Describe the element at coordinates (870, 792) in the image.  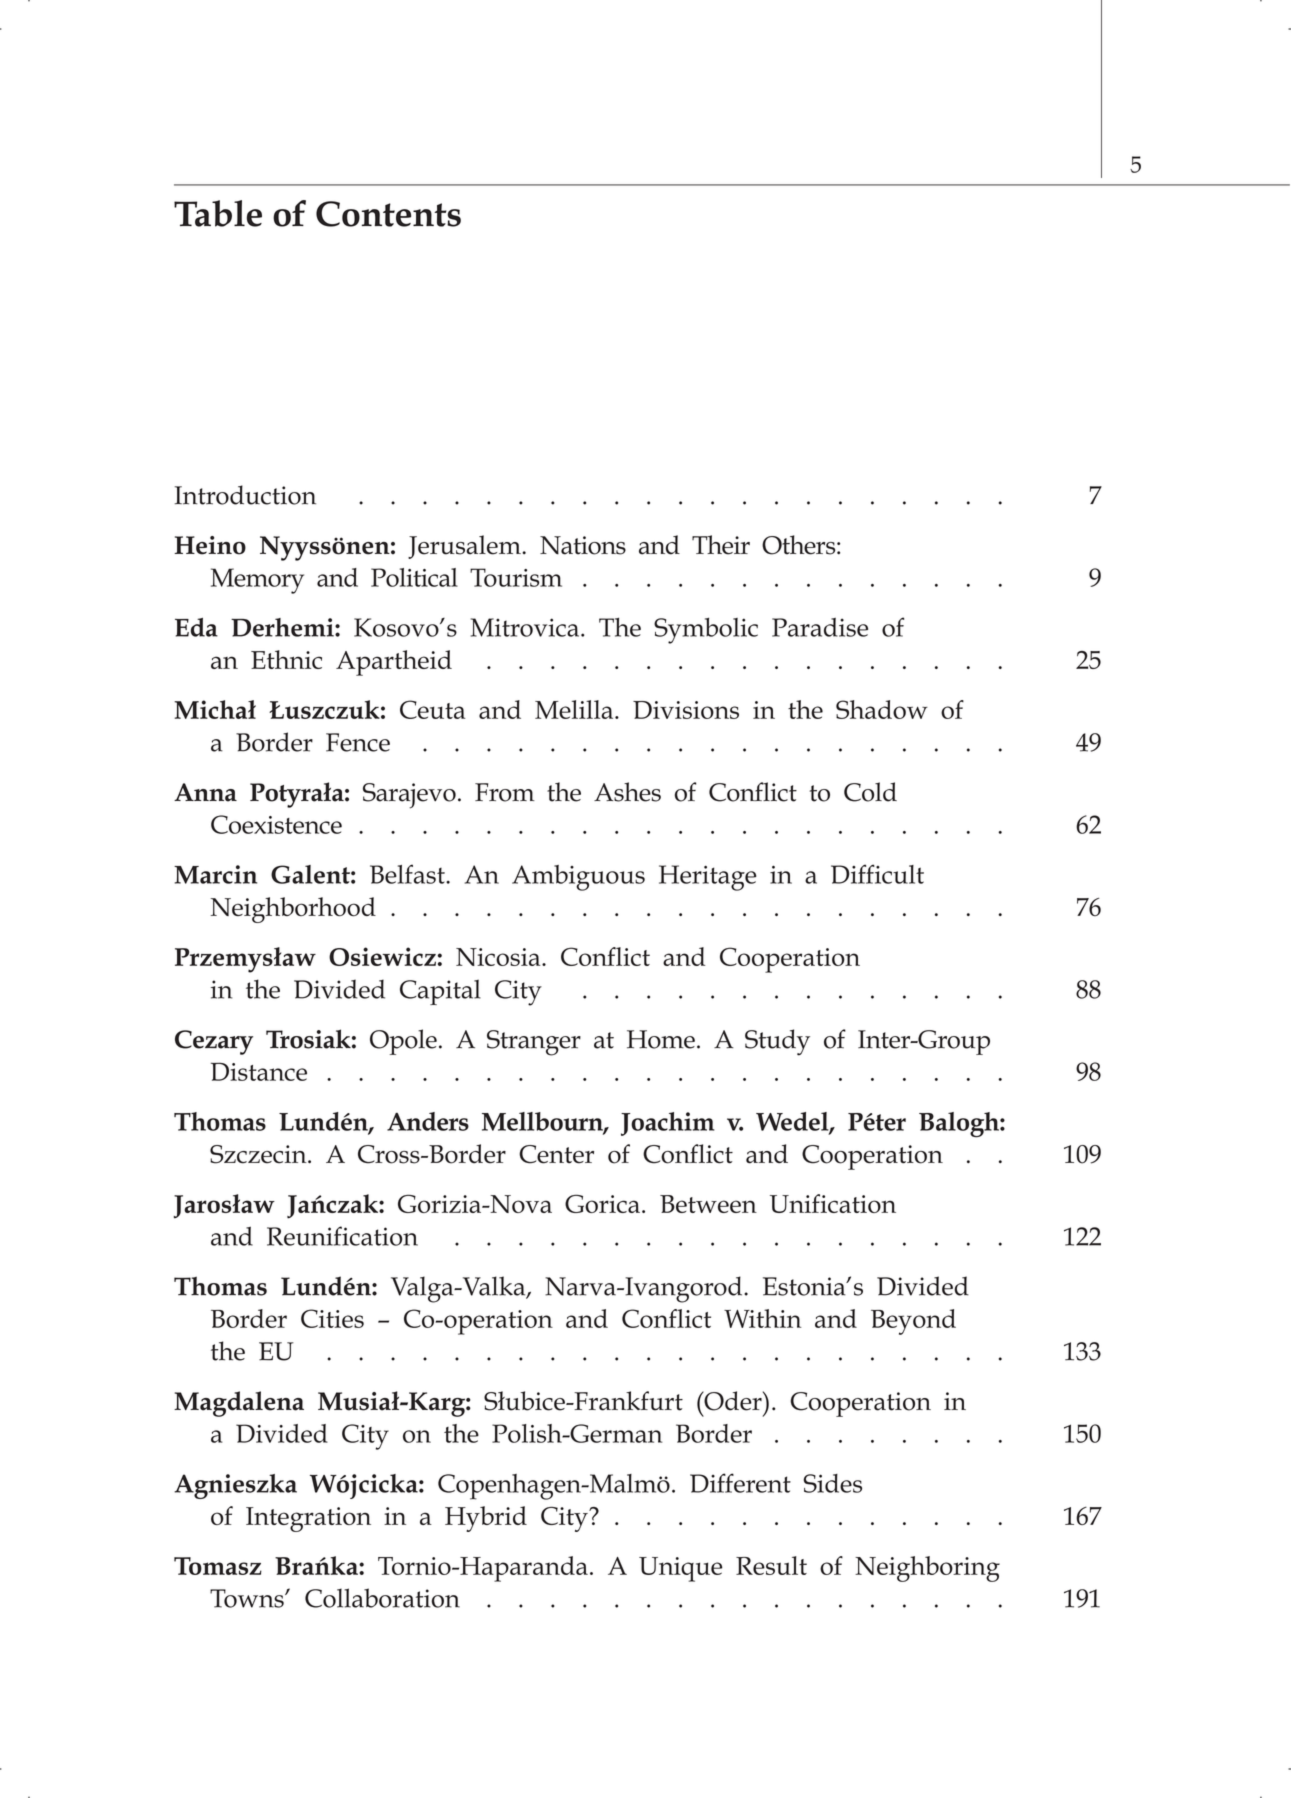
I see `Cold` at that location.
